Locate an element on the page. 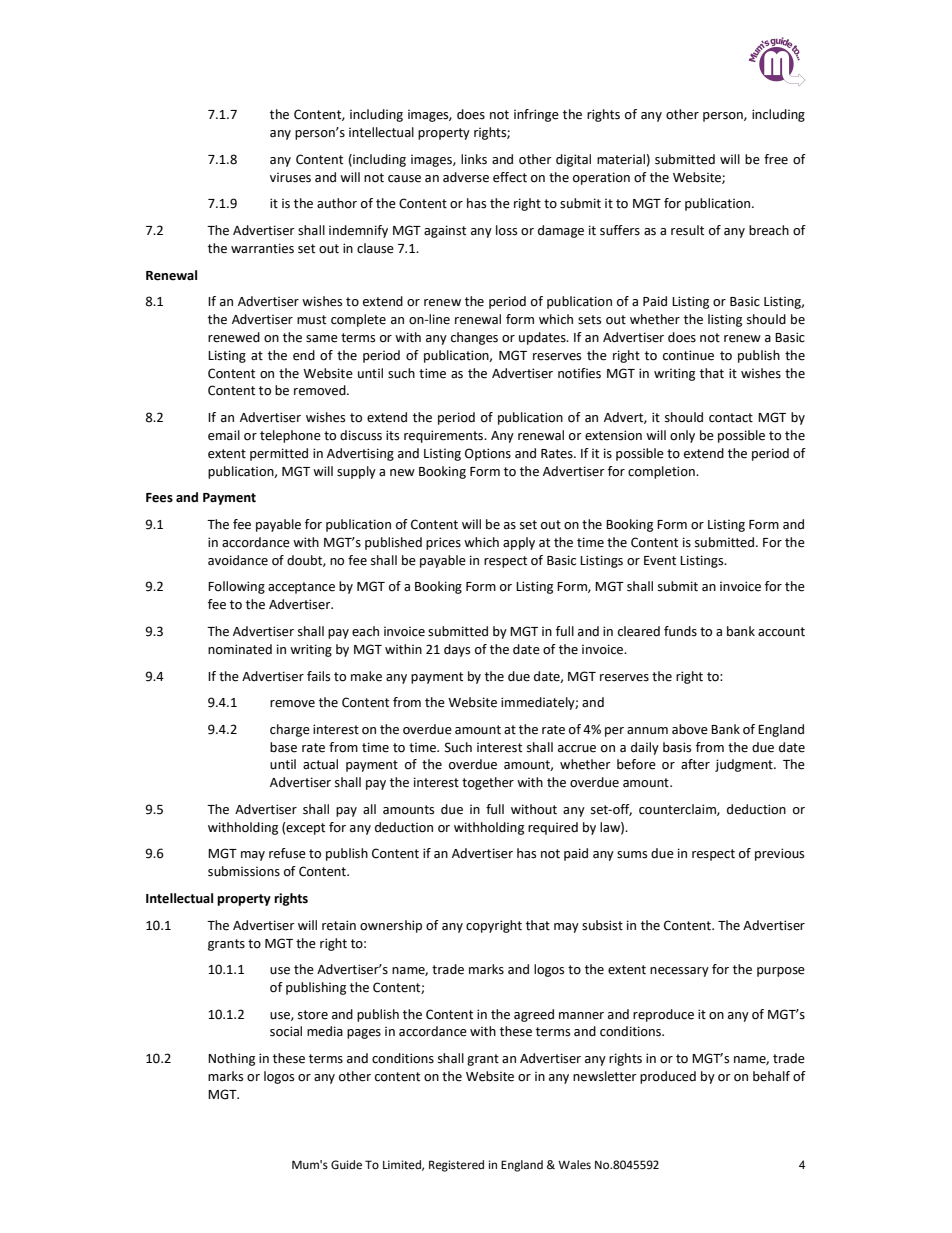 This document has height=1233, width=952. links is located at coordinates (474, 159).
